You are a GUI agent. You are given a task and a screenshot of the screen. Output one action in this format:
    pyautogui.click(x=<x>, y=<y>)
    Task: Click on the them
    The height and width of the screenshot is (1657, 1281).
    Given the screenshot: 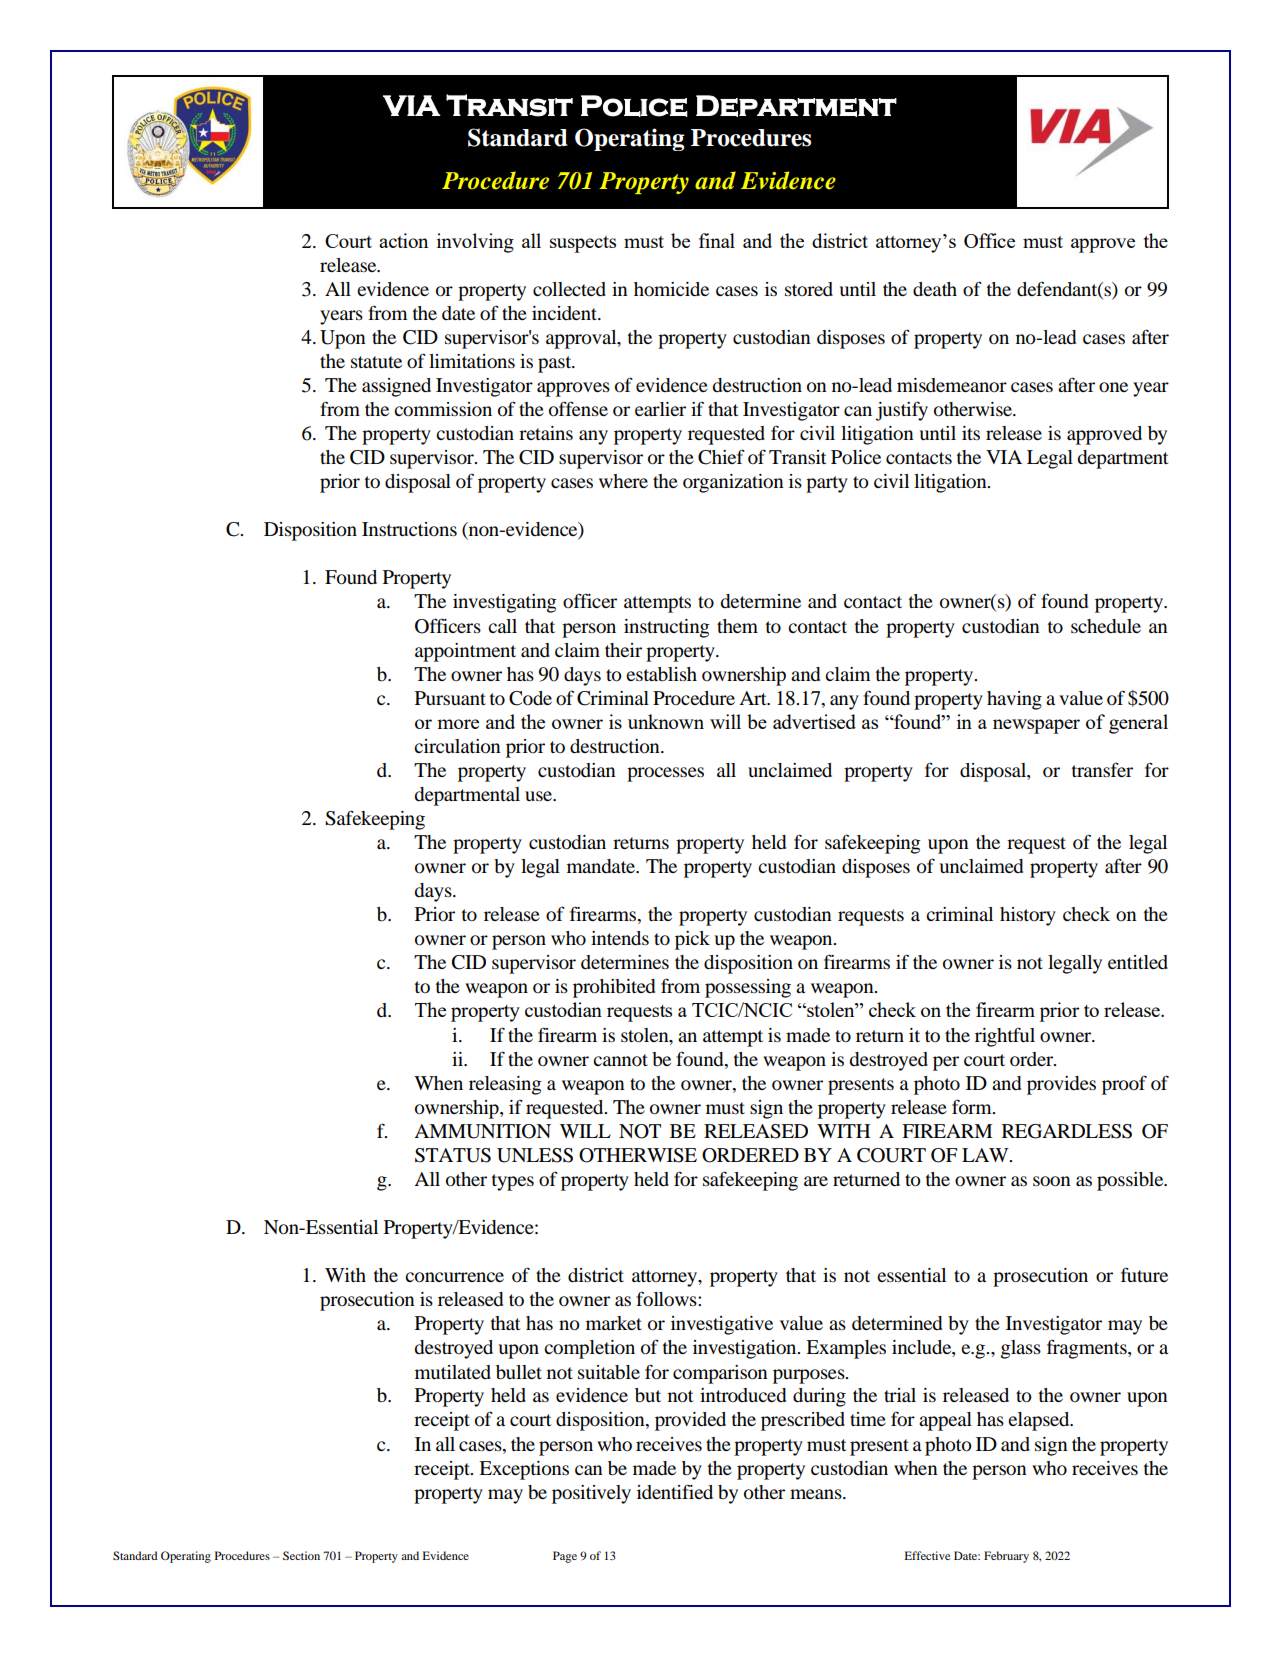 What is the action you would take?
    pyautogui.click(x=737, y=626)
